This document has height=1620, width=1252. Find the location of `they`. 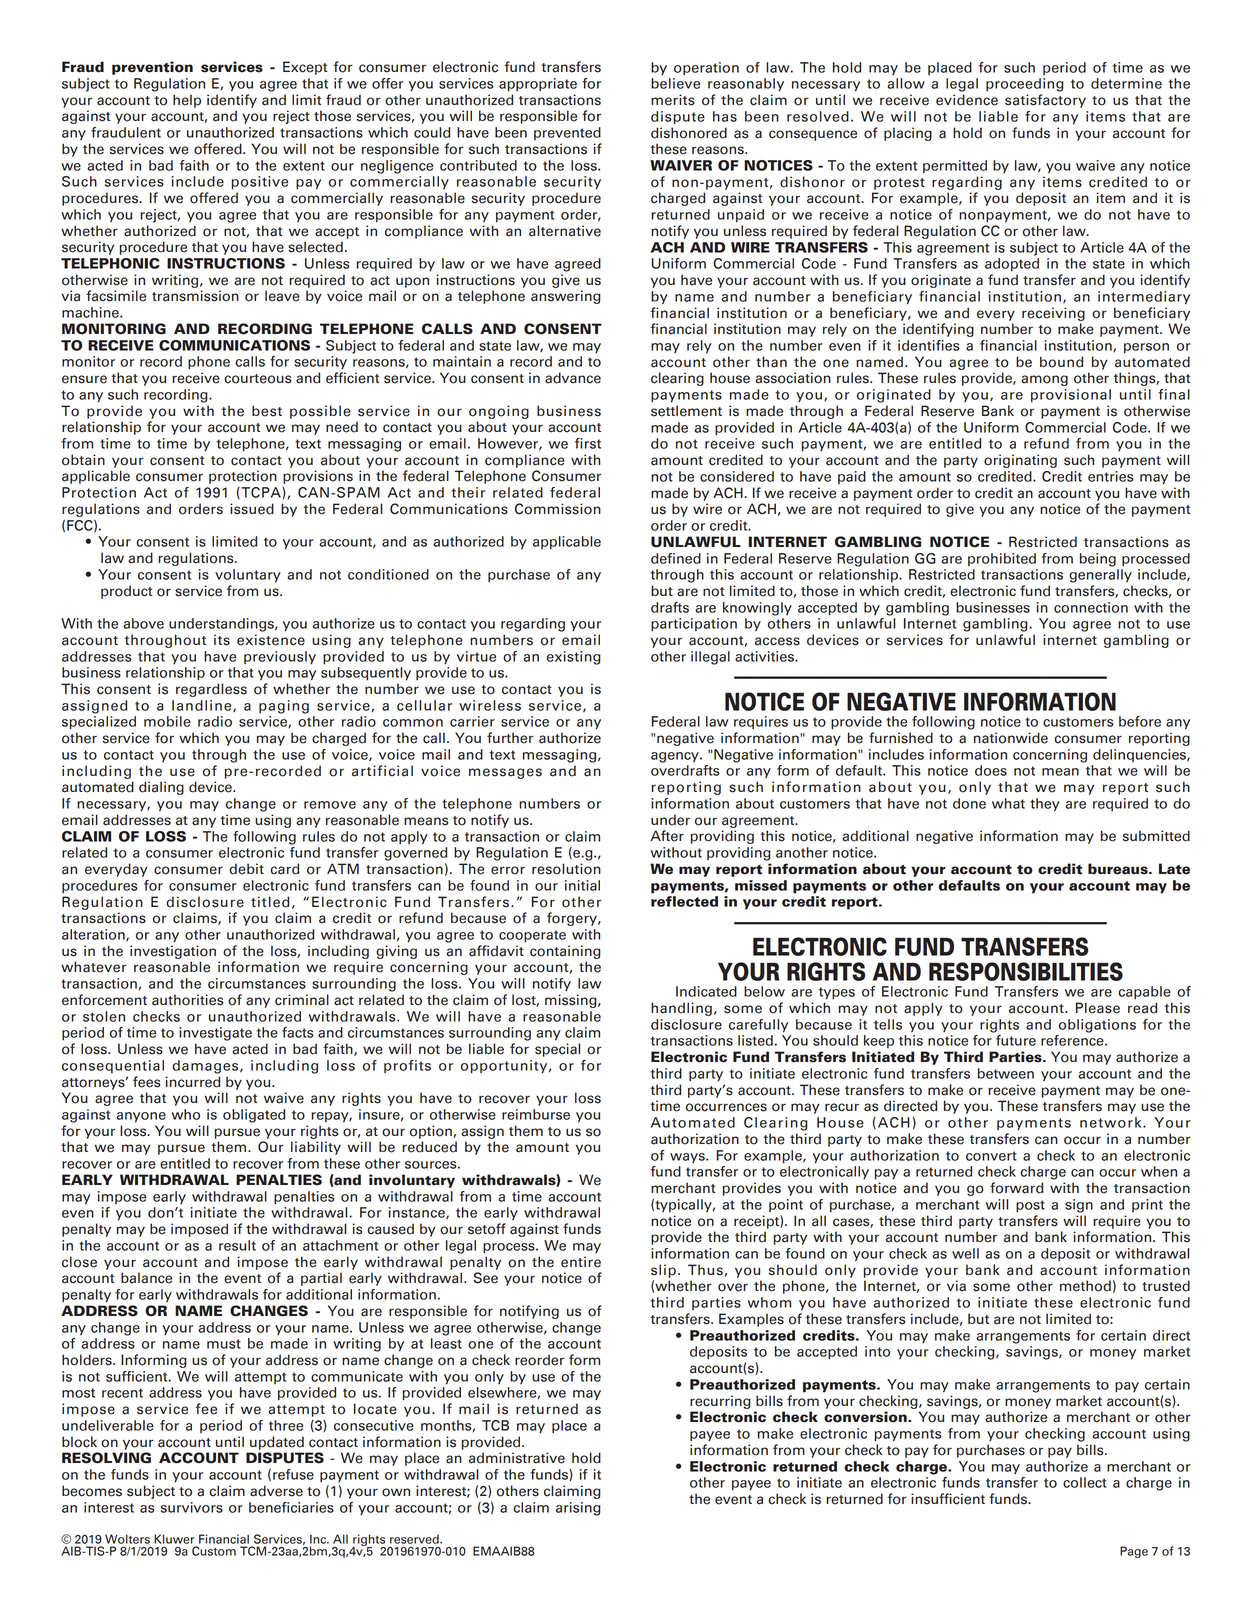

they is located at coordinates (1045, 805).
